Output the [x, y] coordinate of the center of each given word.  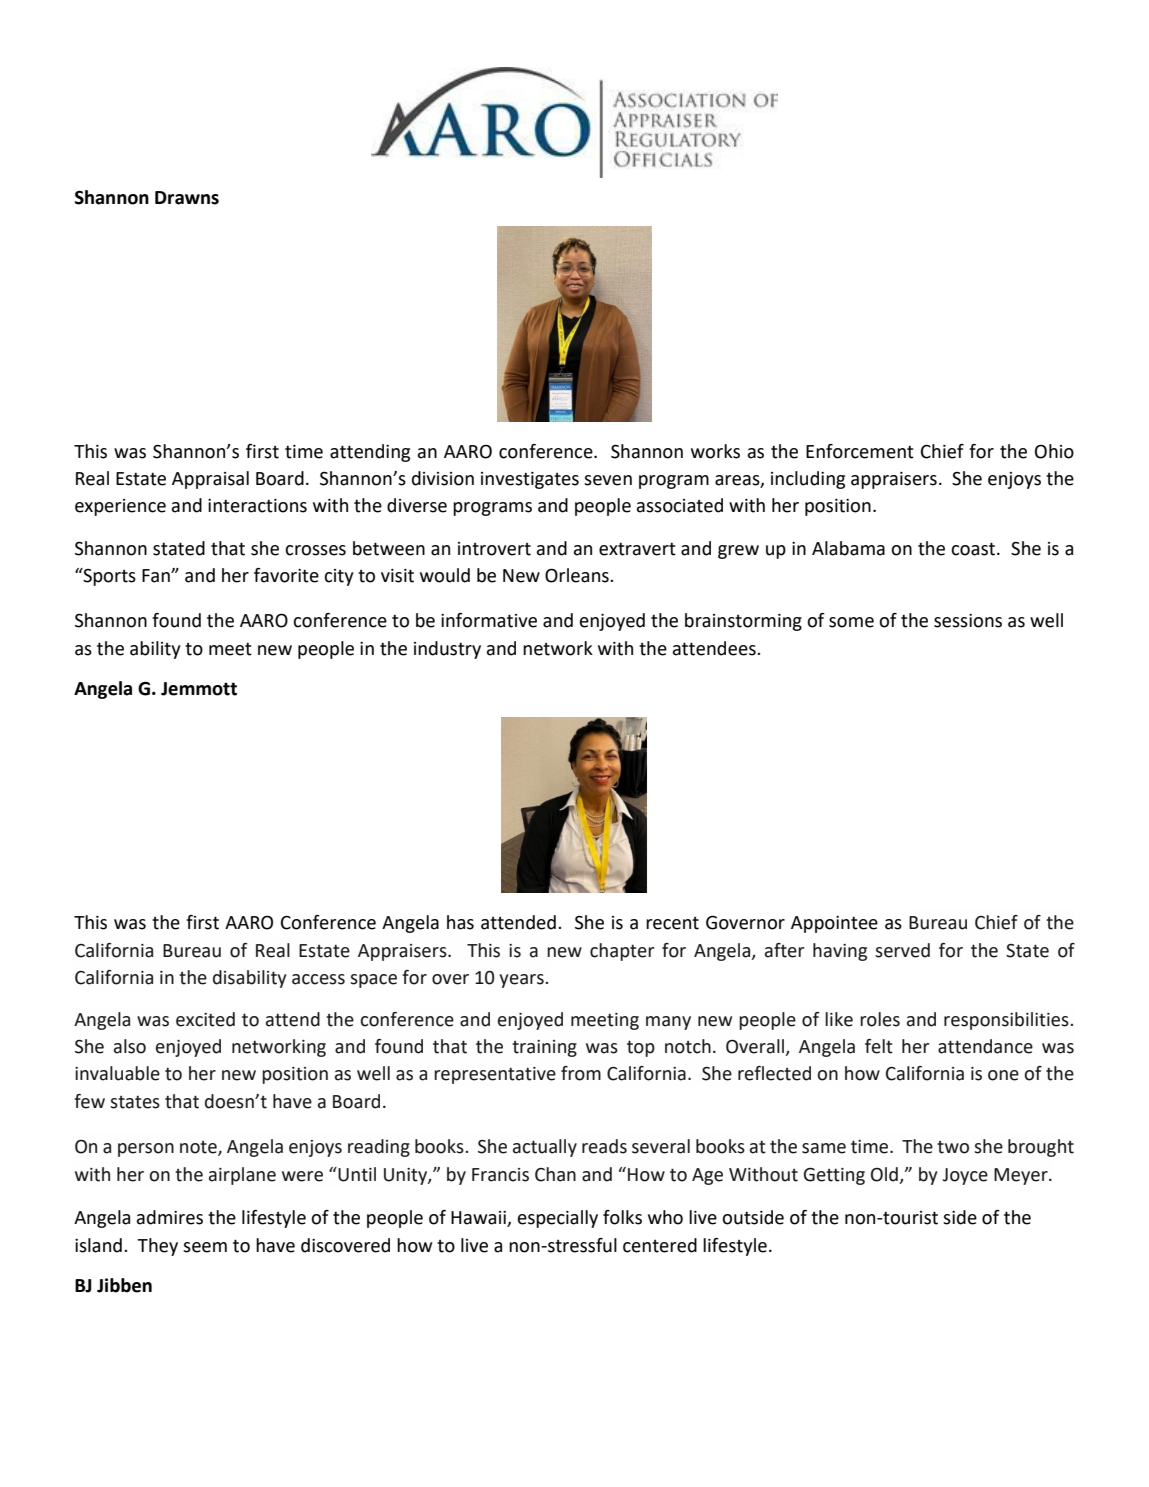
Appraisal [210, 480]
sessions [968, 621]
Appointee [834, 924]
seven [608, 480]
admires [170, 1217]
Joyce [965, 1176]
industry [447, 650]
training [544, 1048]
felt [879, 1046]
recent [672, 923]
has [460, 922]
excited [205, 1019]
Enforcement [860, 451]
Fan [157, 576]
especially [558, 1219]
